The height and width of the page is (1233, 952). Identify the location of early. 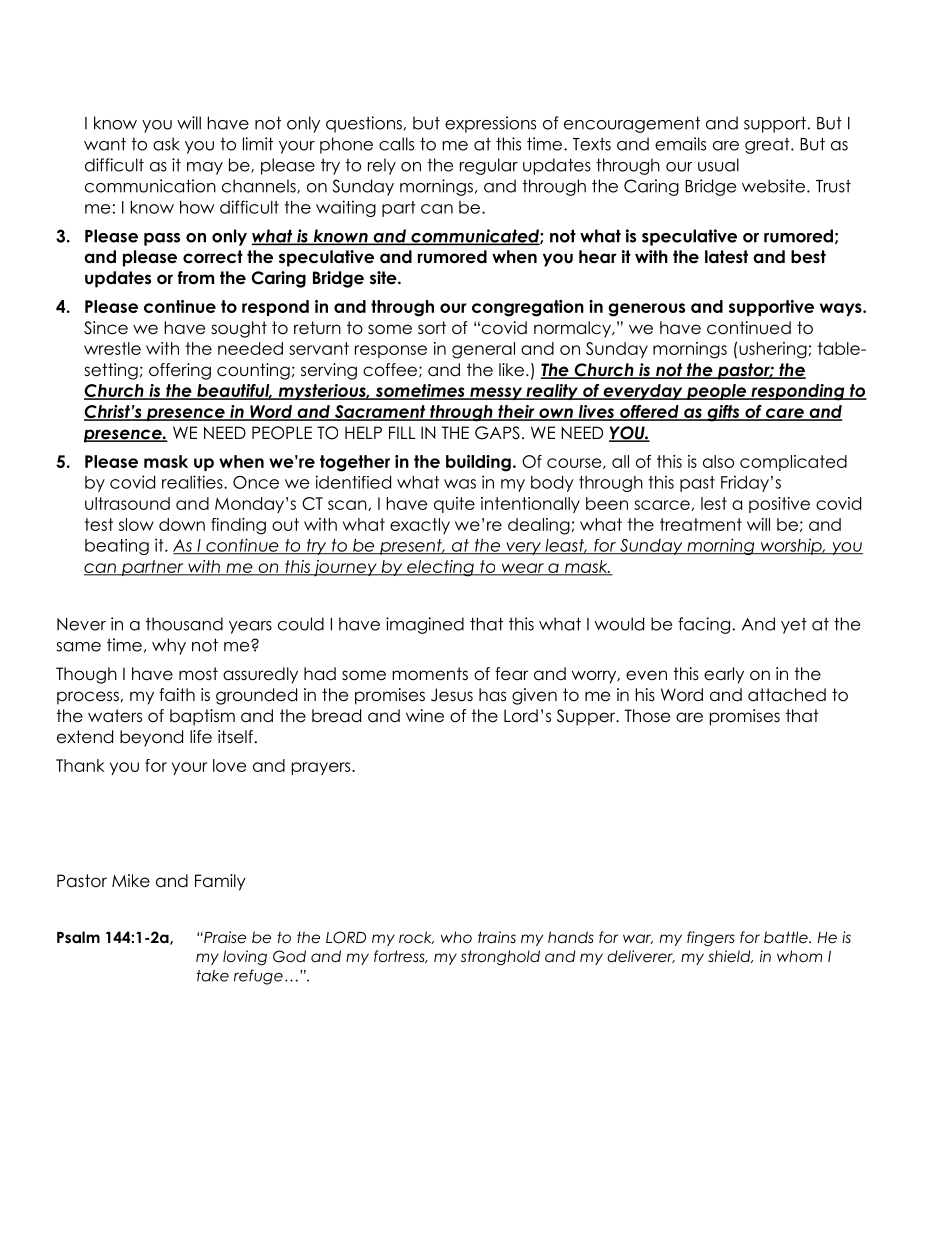
(724, 675).
